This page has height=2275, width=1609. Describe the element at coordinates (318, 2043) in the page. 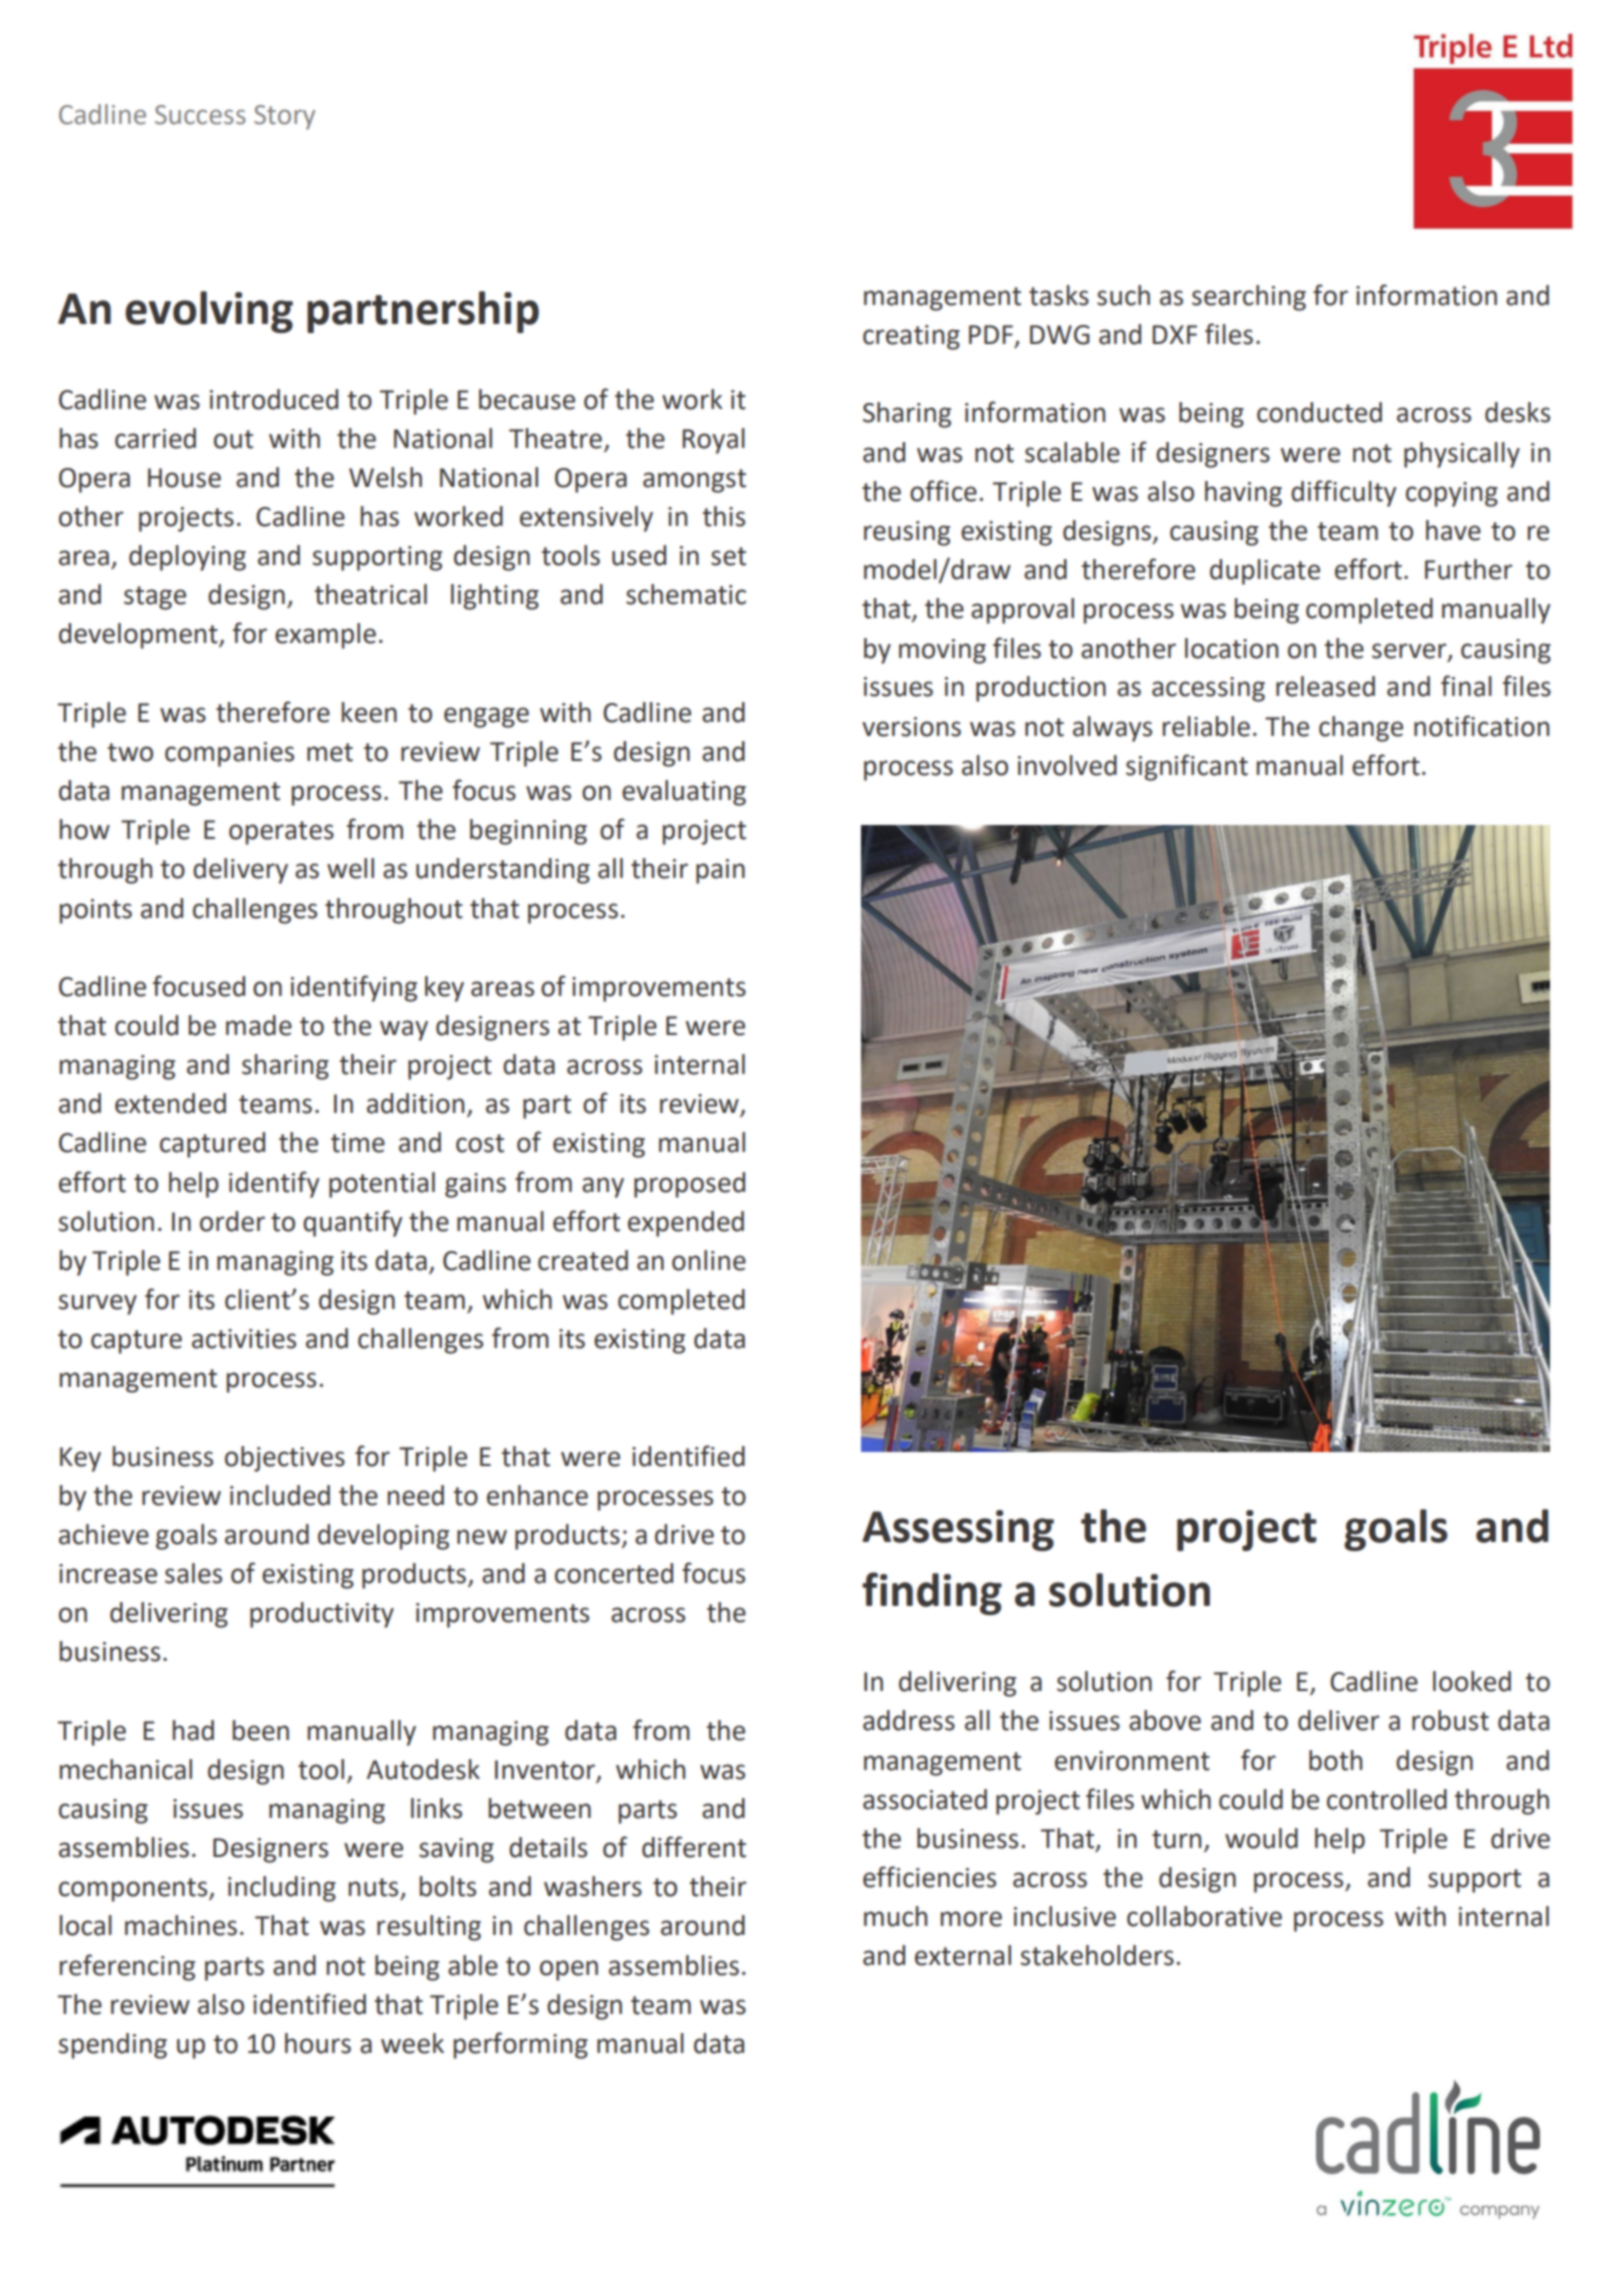

I see `hours` at that location.
